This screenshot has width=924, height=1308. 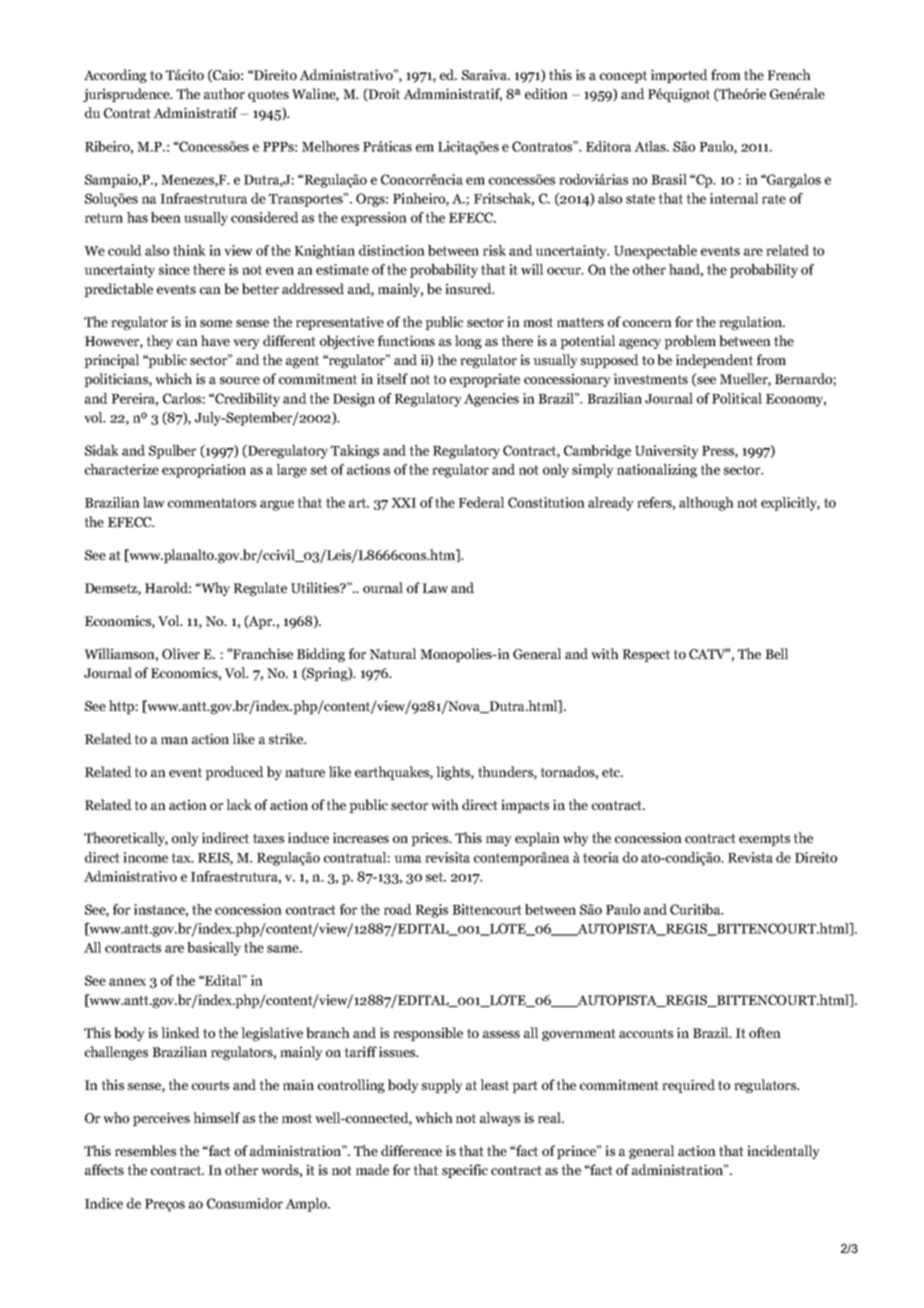 What do you see at coordinates (679, 76) in the screenshot?
I see `imported` at bounding box center [679, 76].
